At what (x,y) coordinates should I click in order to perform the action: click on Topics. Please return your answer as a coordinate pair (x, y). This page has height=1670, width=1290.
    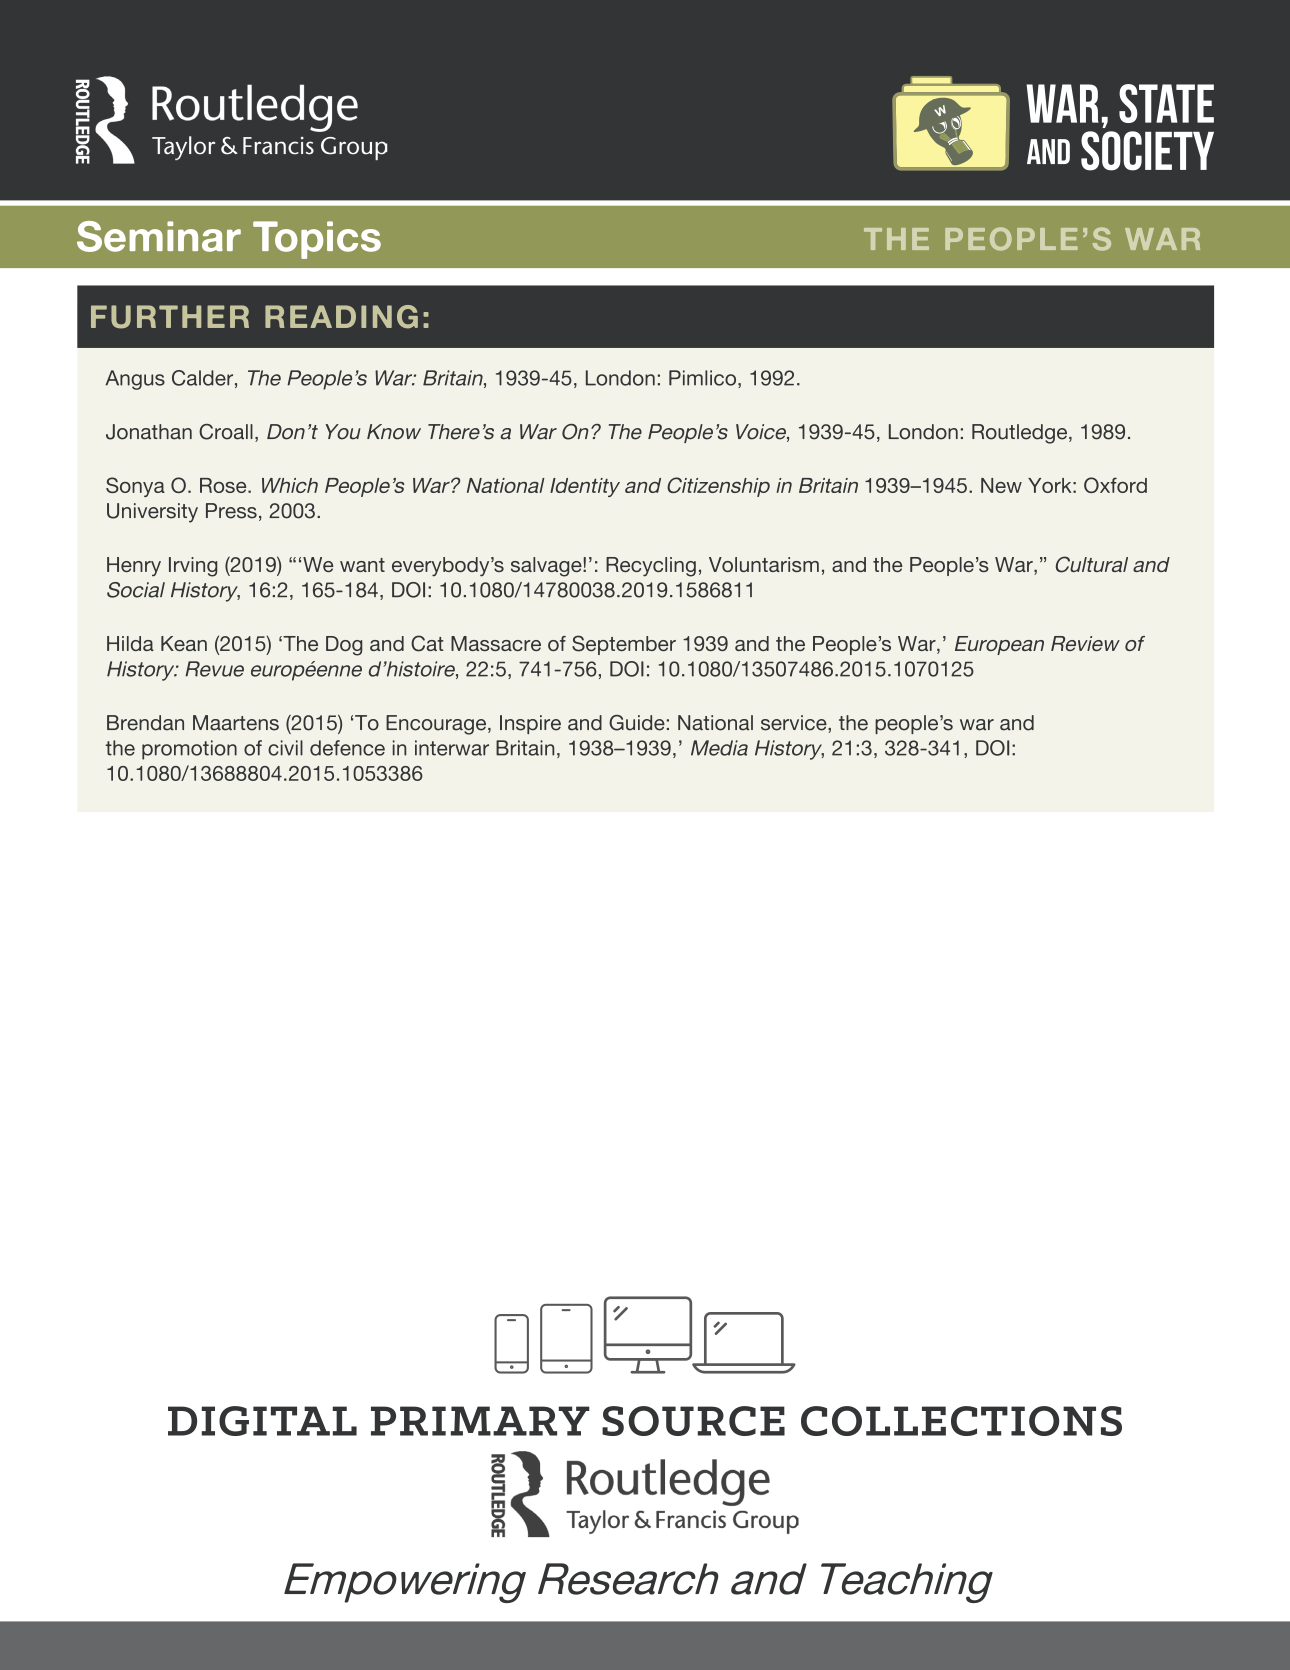
    Looking at the image, I should click on (317, 240).
